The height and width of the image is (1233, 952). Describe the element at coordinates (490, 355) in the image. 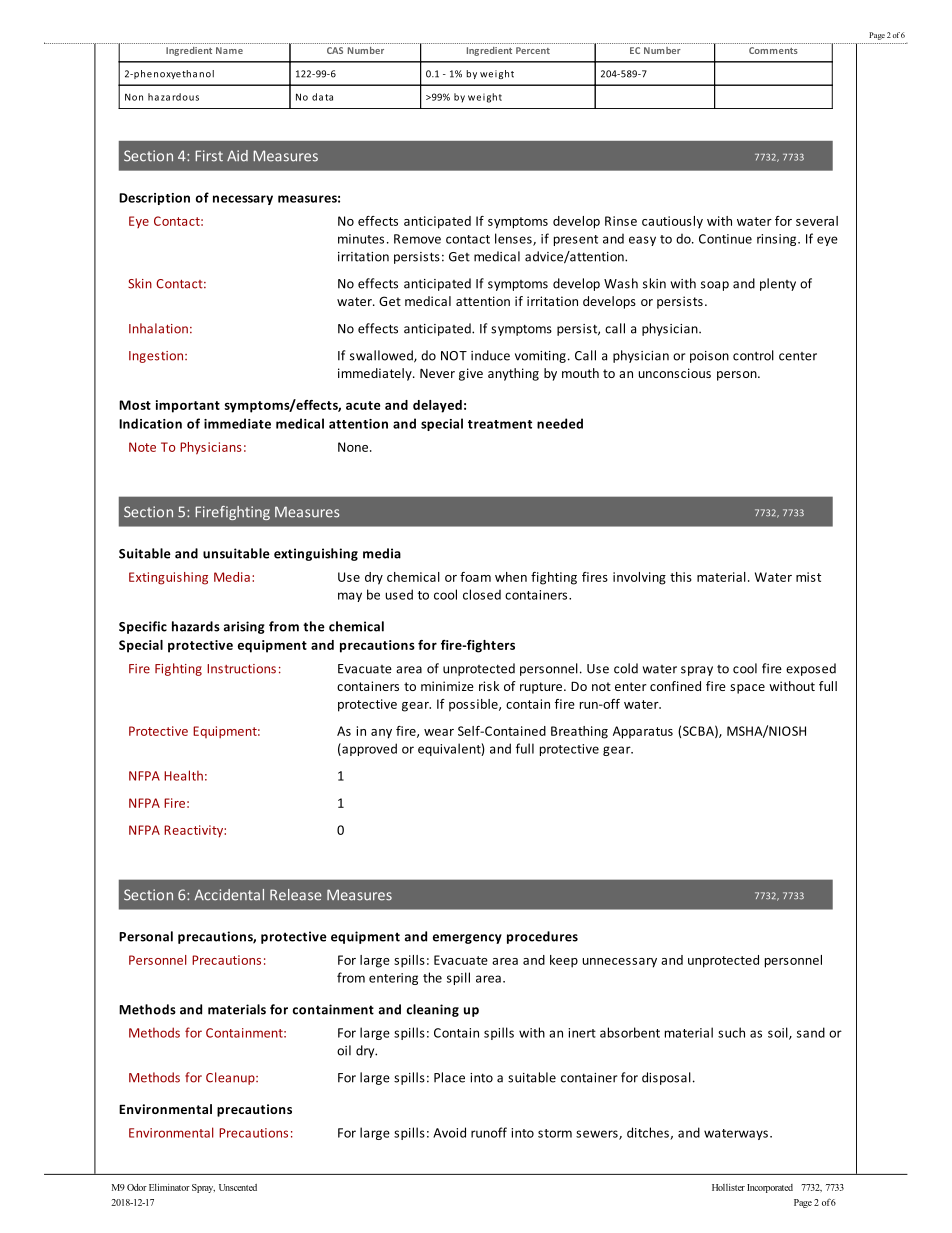

I see `induce` at that location.
